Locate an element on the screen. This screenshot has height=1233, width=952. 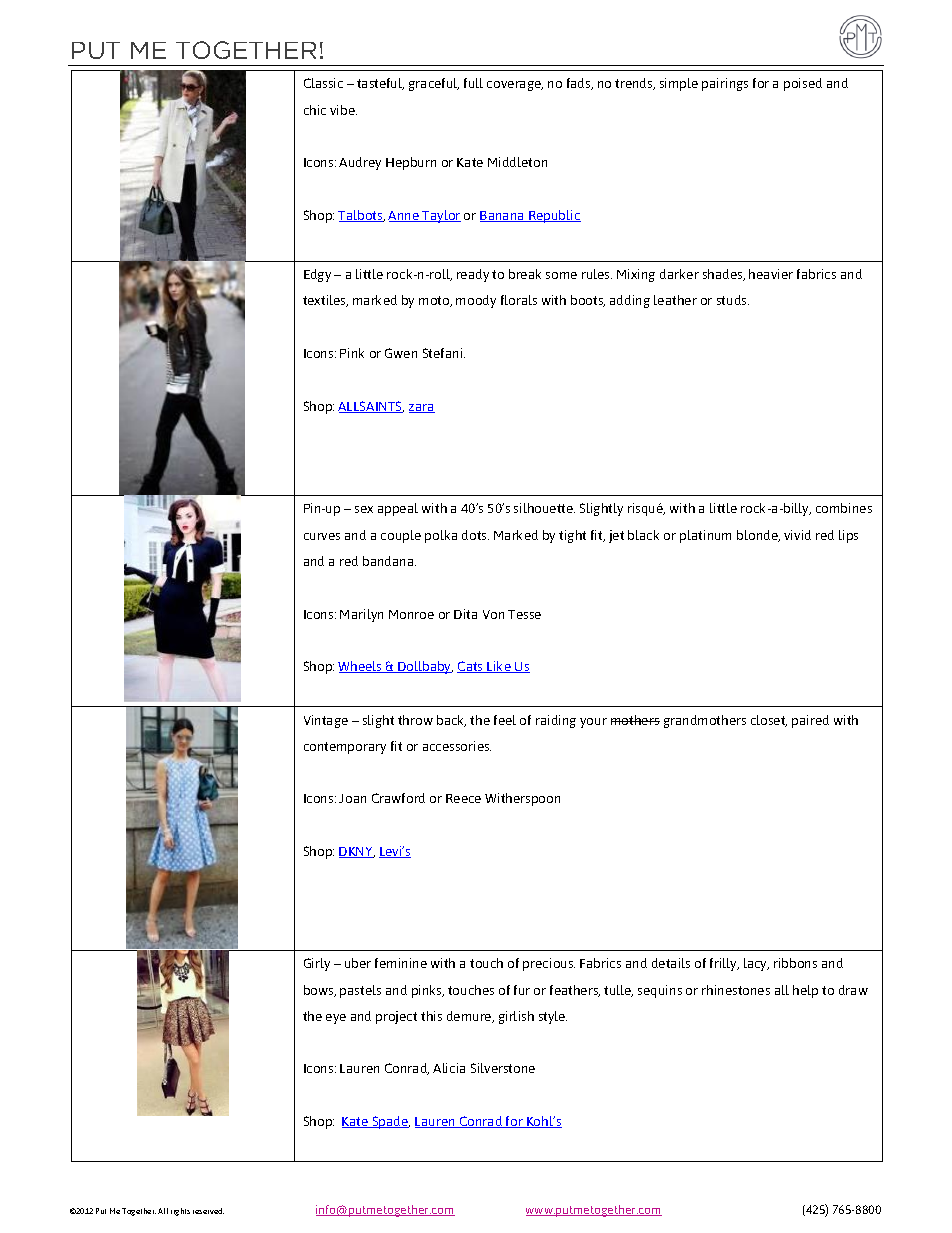
Joan is located at coordinates (352, 798).
